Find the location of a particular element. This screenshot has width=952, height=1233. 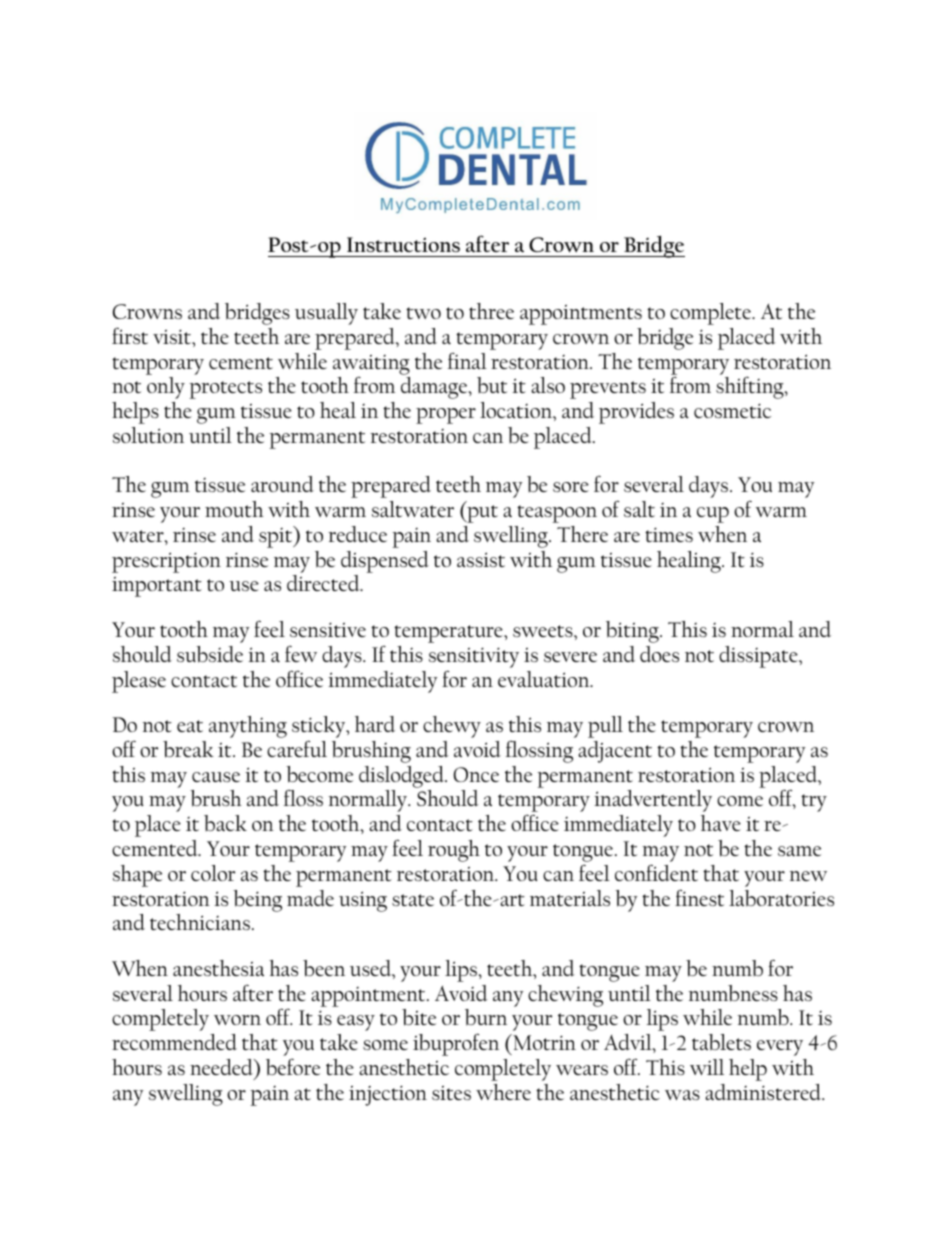

shifting is located at coordinates (751, 387).
